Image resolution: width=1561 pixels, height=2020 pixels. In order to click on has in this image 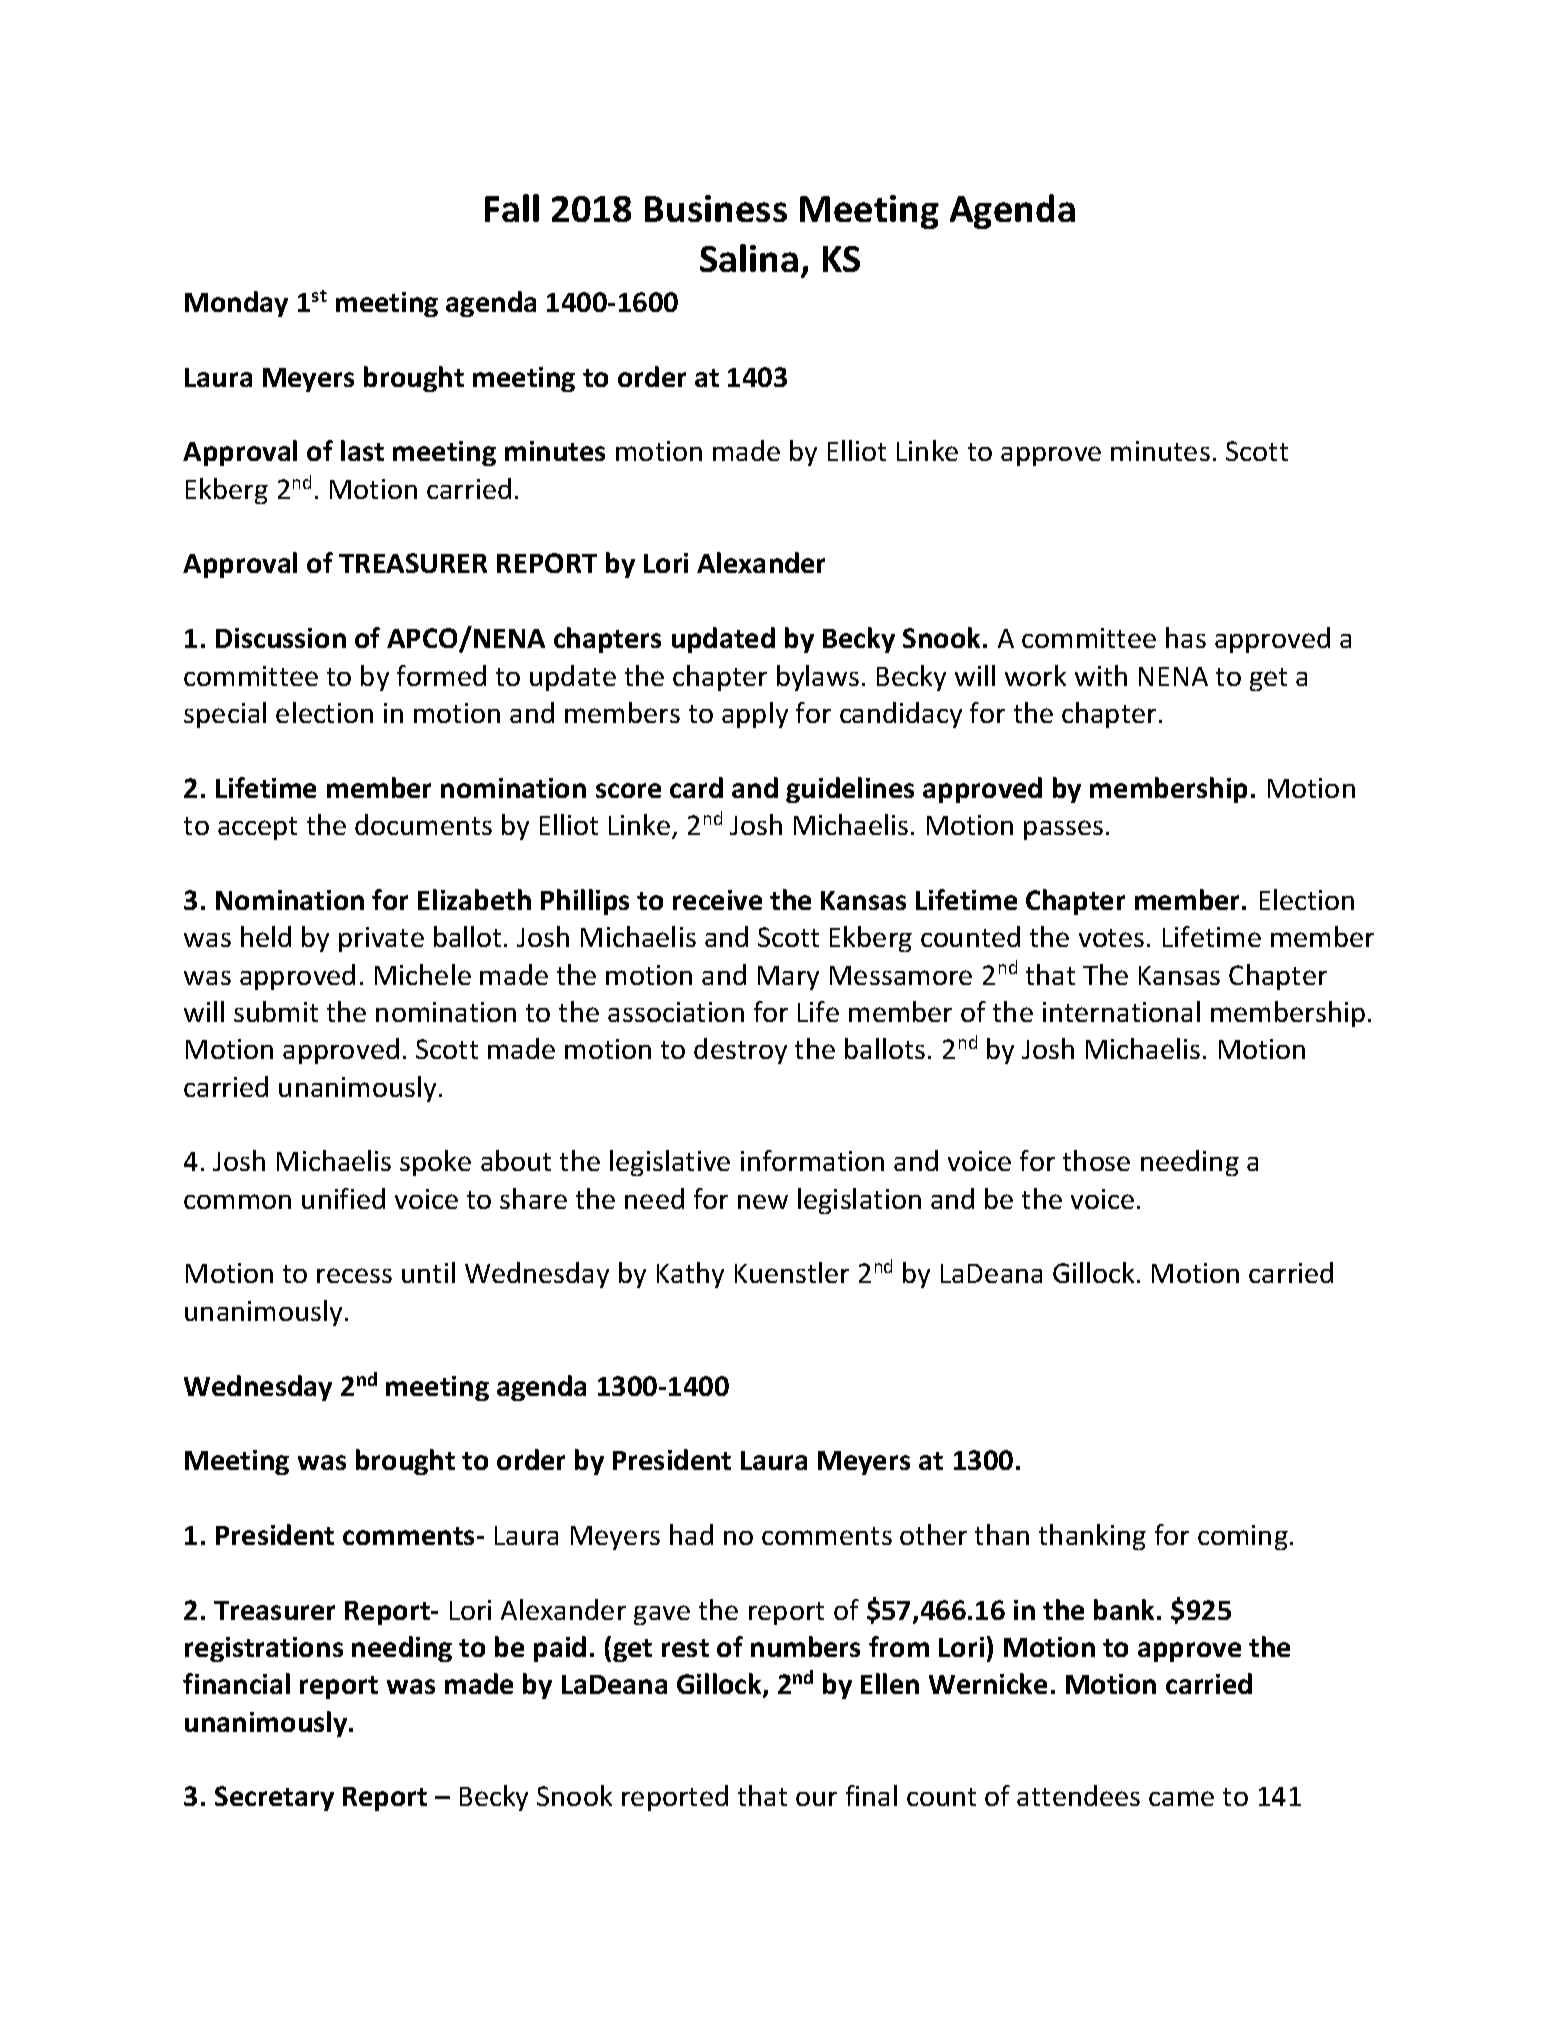, I will do `click(1186, 637)`.
